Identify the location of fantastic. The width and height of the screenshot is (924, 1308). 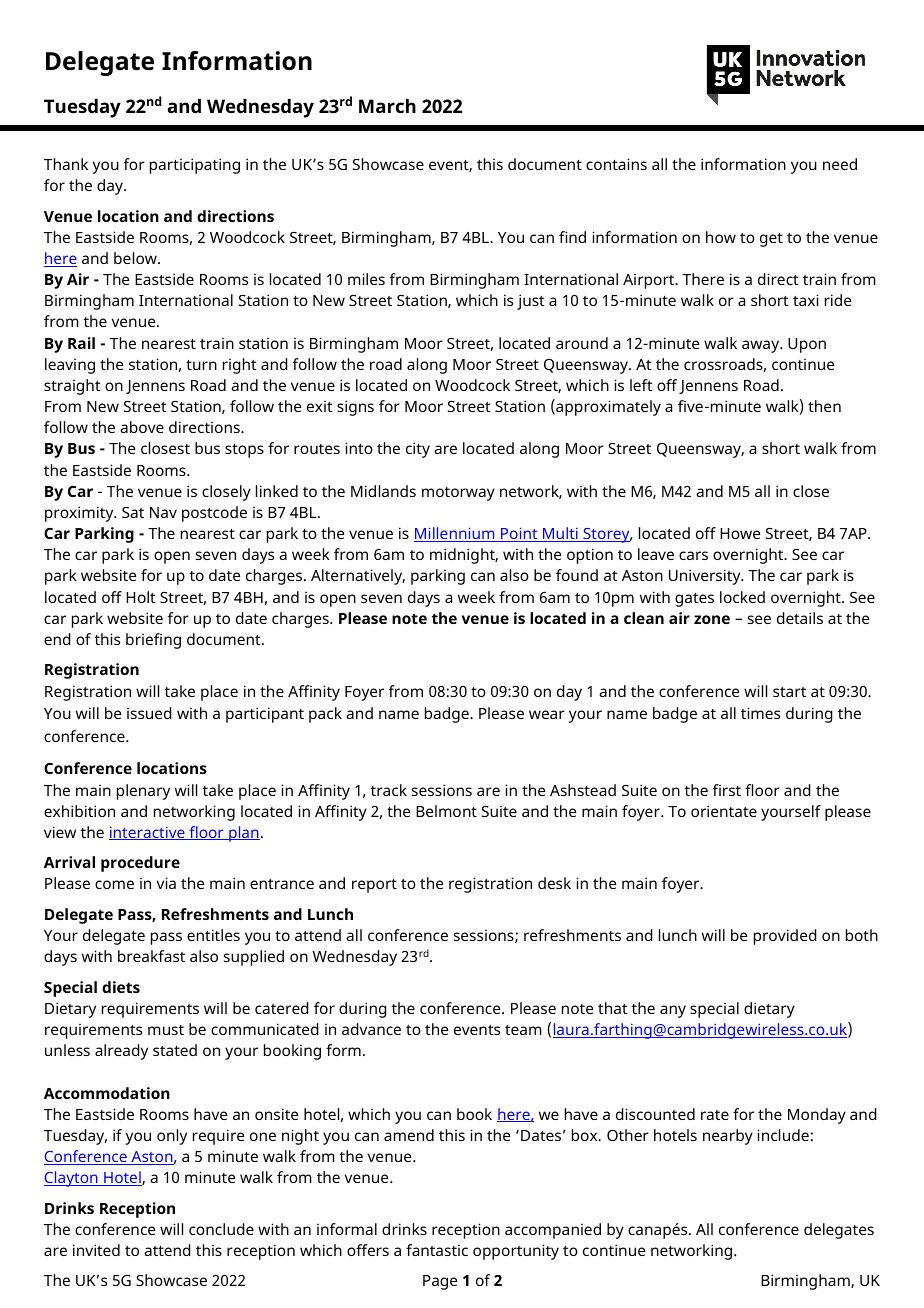
(437, 1250).
